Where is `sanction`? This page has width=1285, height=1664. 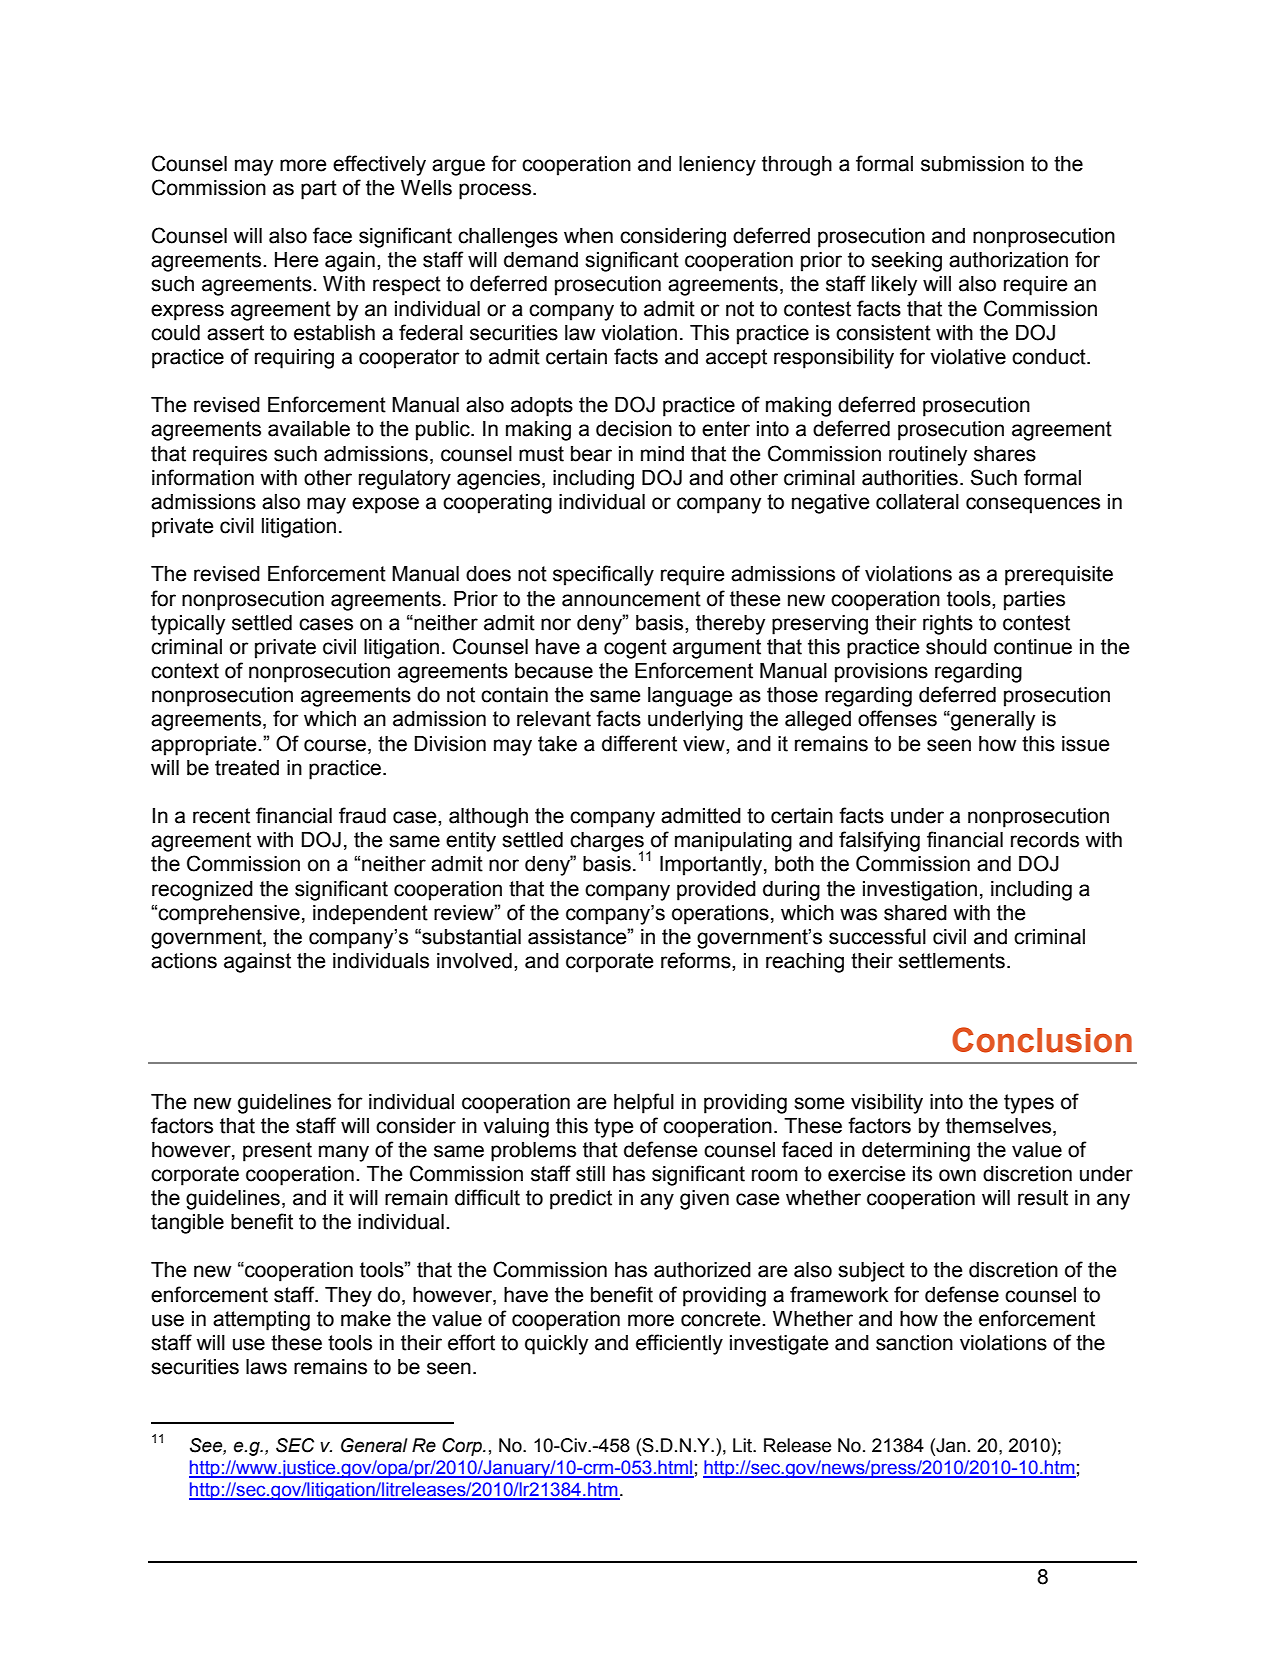
sanction is located at coordinates (914, 1343).
